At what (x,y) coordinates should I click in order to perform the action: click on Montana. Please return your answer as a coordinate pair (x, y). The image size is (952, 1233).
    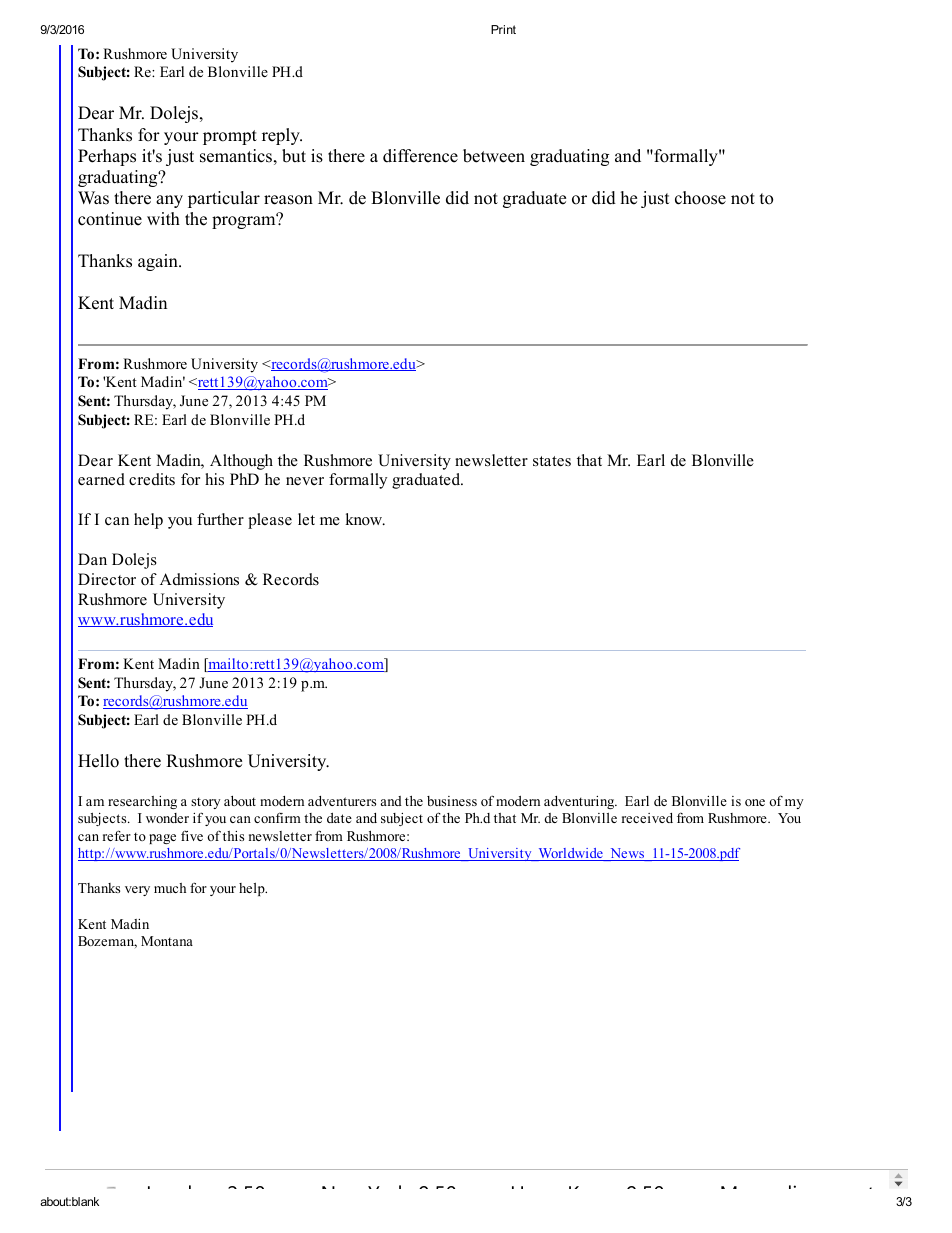
    Looking at the image, I should click on (167, 941).
